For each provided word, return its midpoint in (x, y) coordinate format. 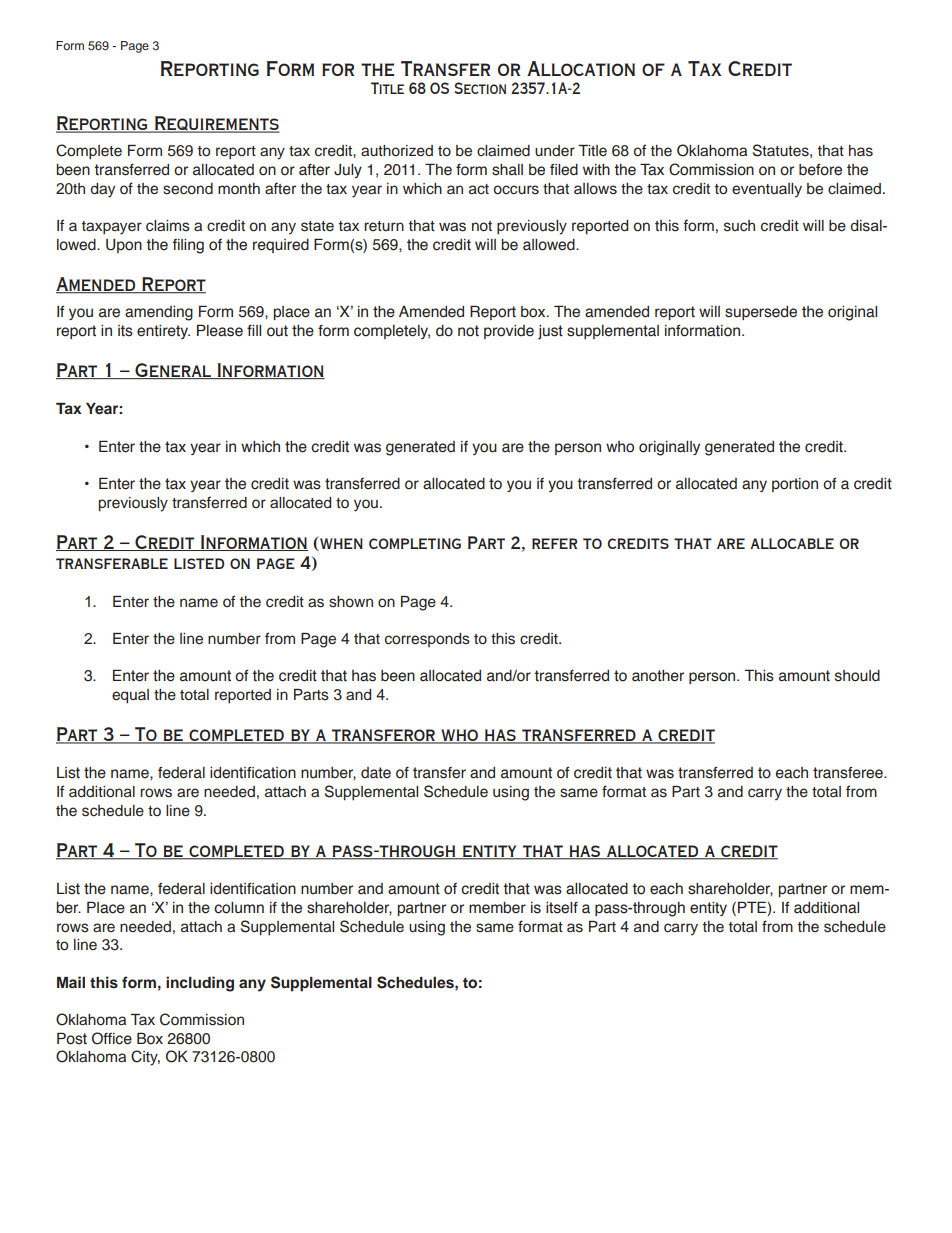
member (497, 908)
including (200, 984)
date (376, 773)
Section (480, 88)
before (820, 170)
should (857, 676)
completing (415, 543)
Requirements (216, 124)
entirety (163, 332)
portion (795, 485)
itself (562, 908)
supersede (761, 313)
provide (509, 332)
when (340, 543)
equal (130, 696)
